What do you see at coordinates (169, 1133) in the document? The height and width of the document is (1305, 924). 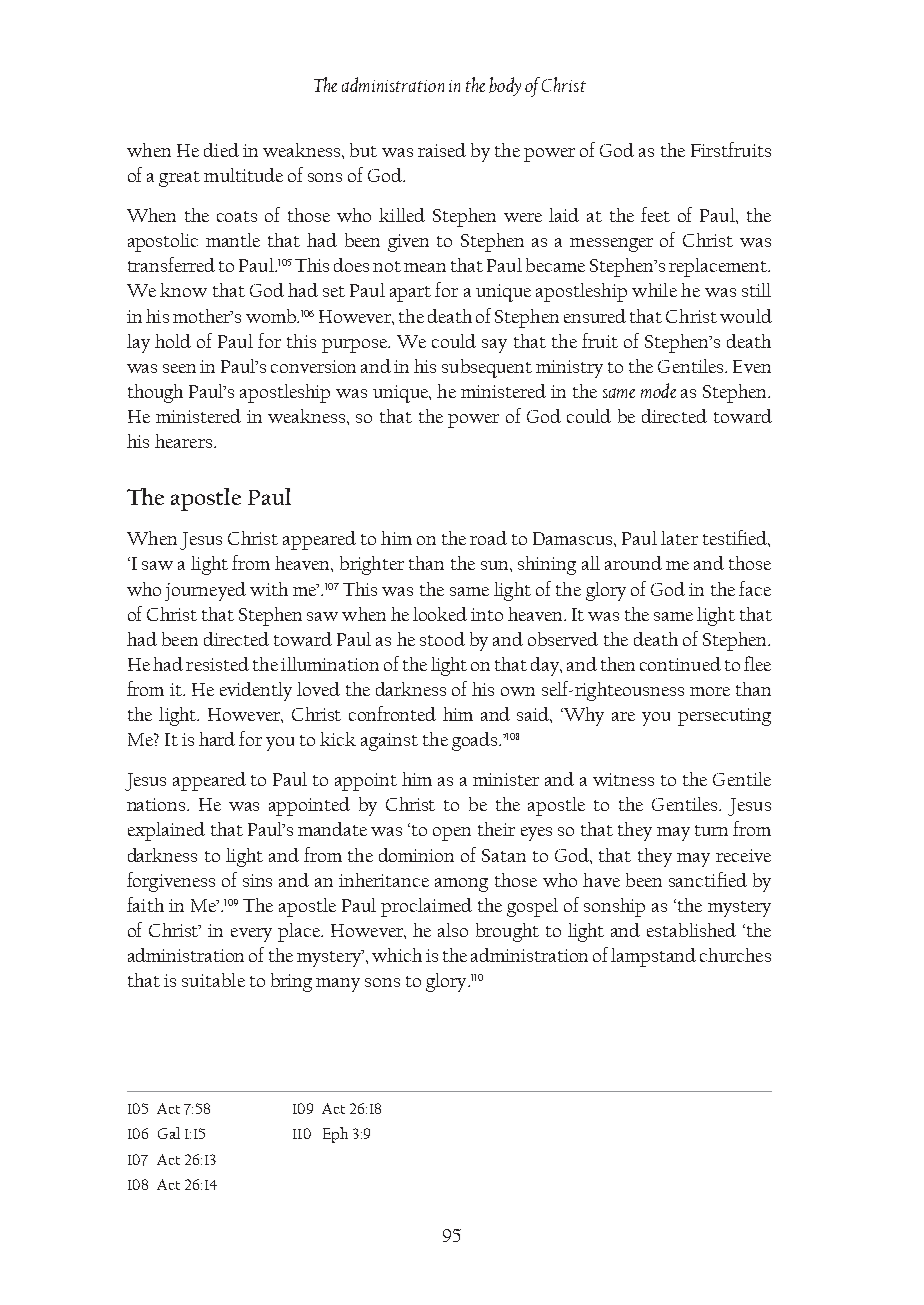 I see `Gal` at bounding box center [169, 1133].
